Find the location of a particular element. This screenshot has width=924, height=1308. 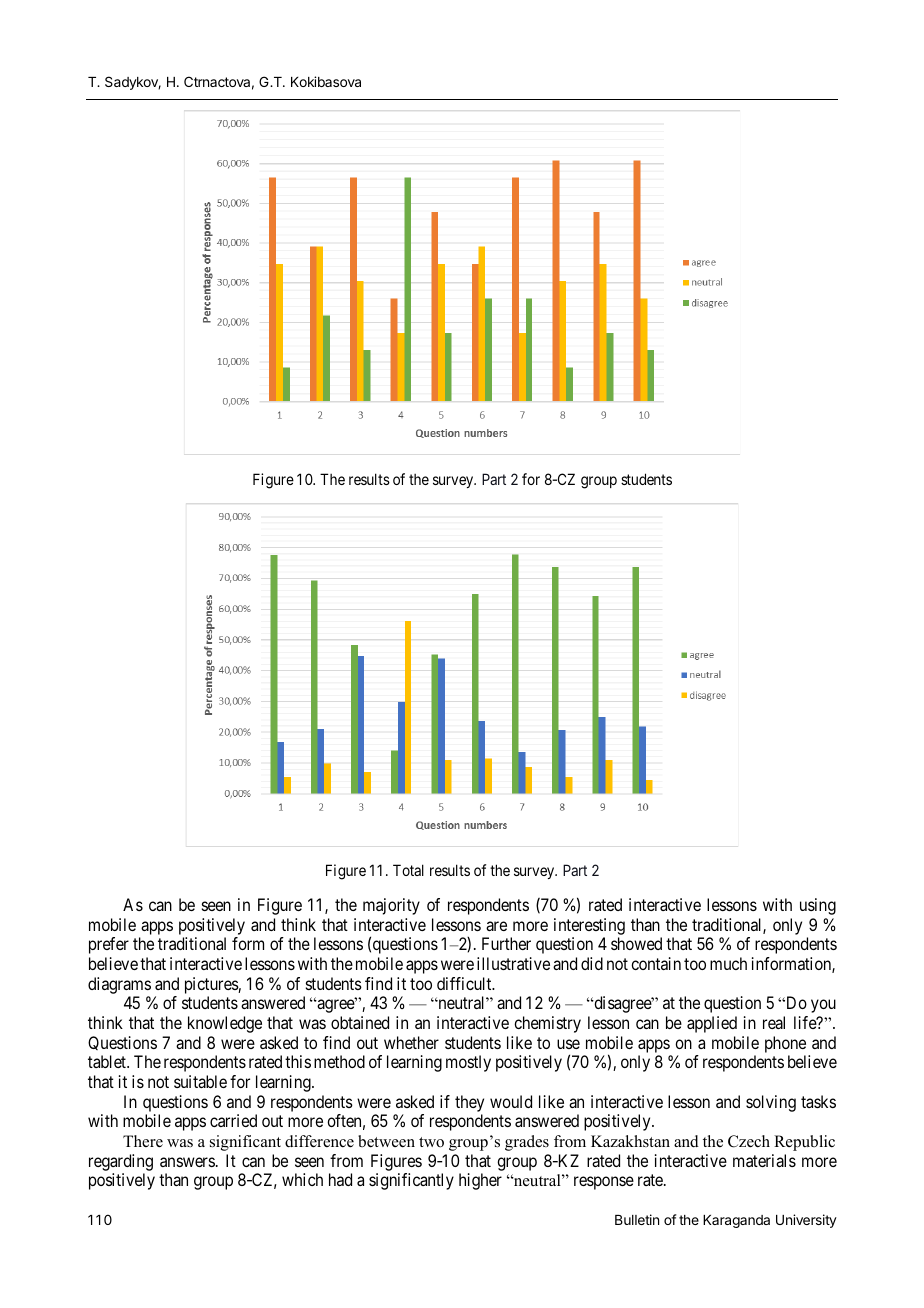

phone is located at coordinates (785, 1044).
